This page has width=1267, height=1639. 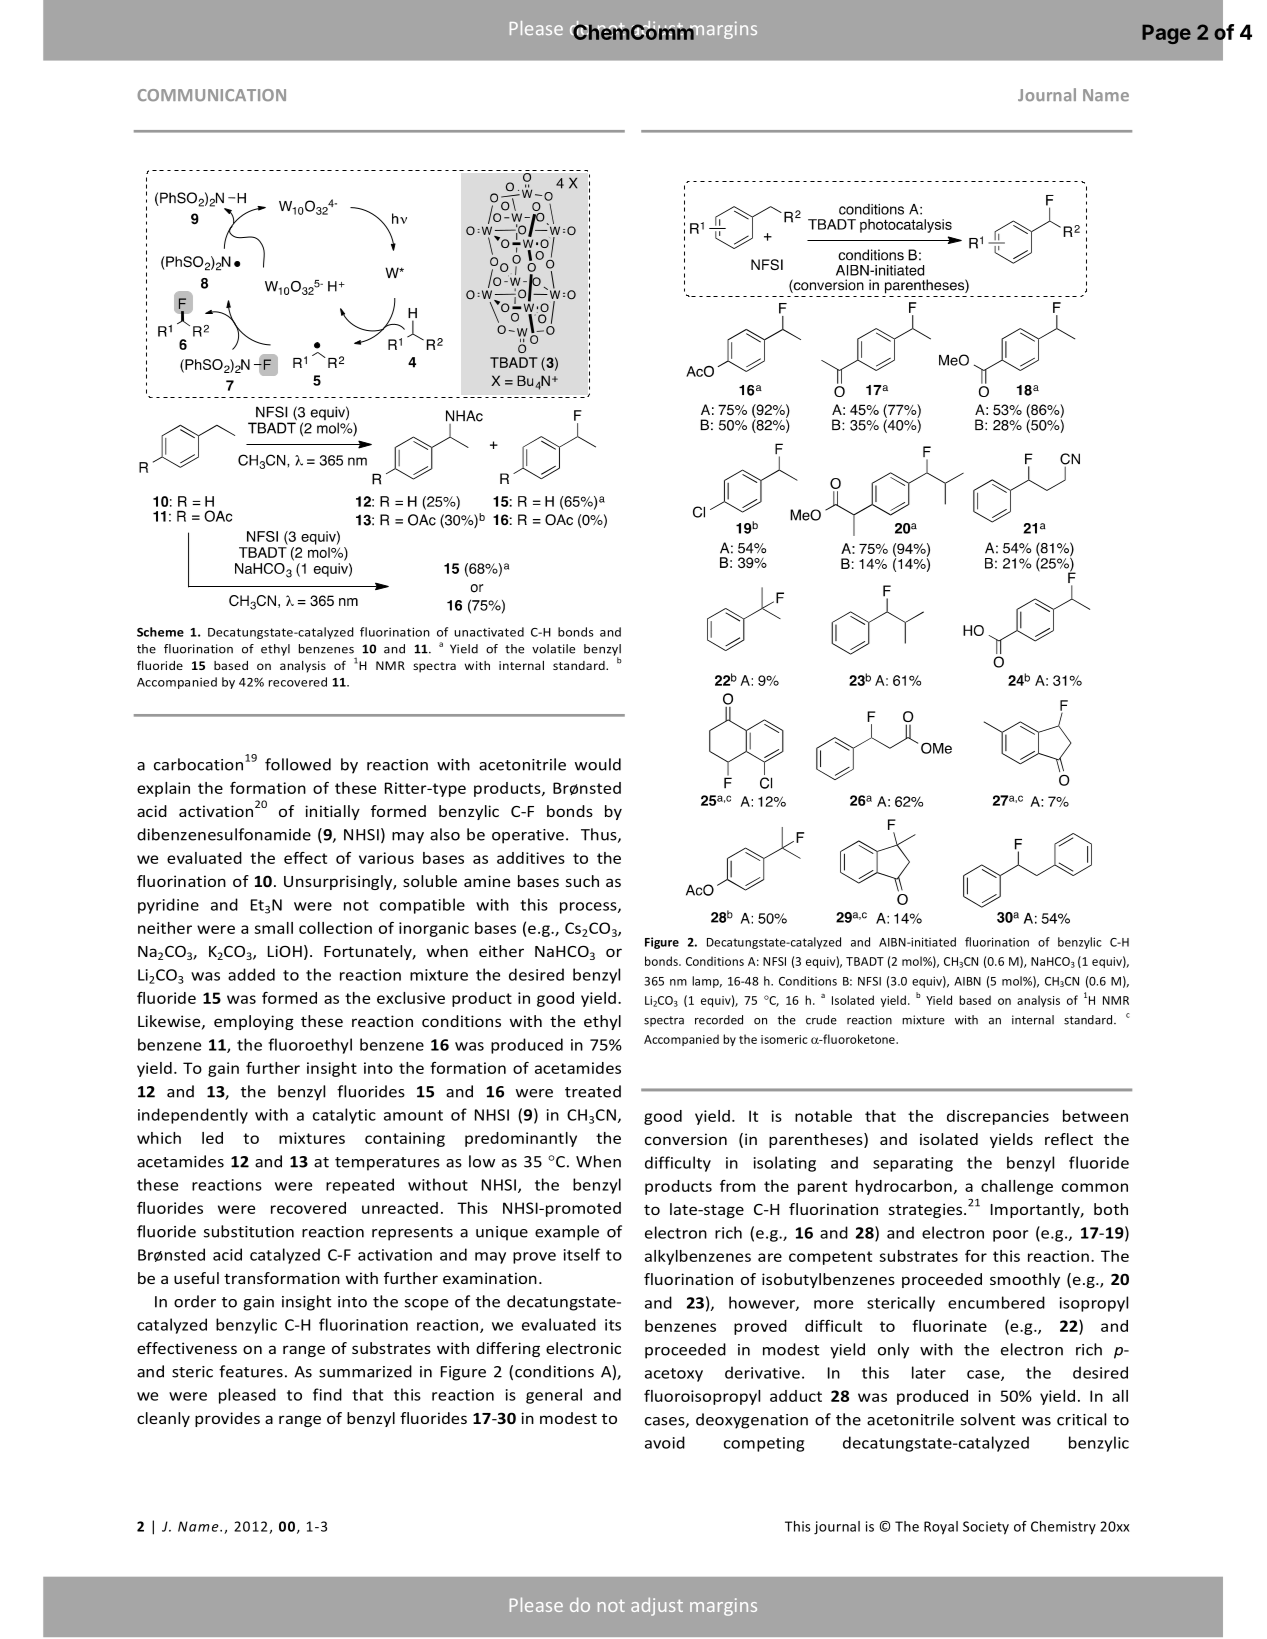 I want to click on volatile, so click(x=553, y=649).
